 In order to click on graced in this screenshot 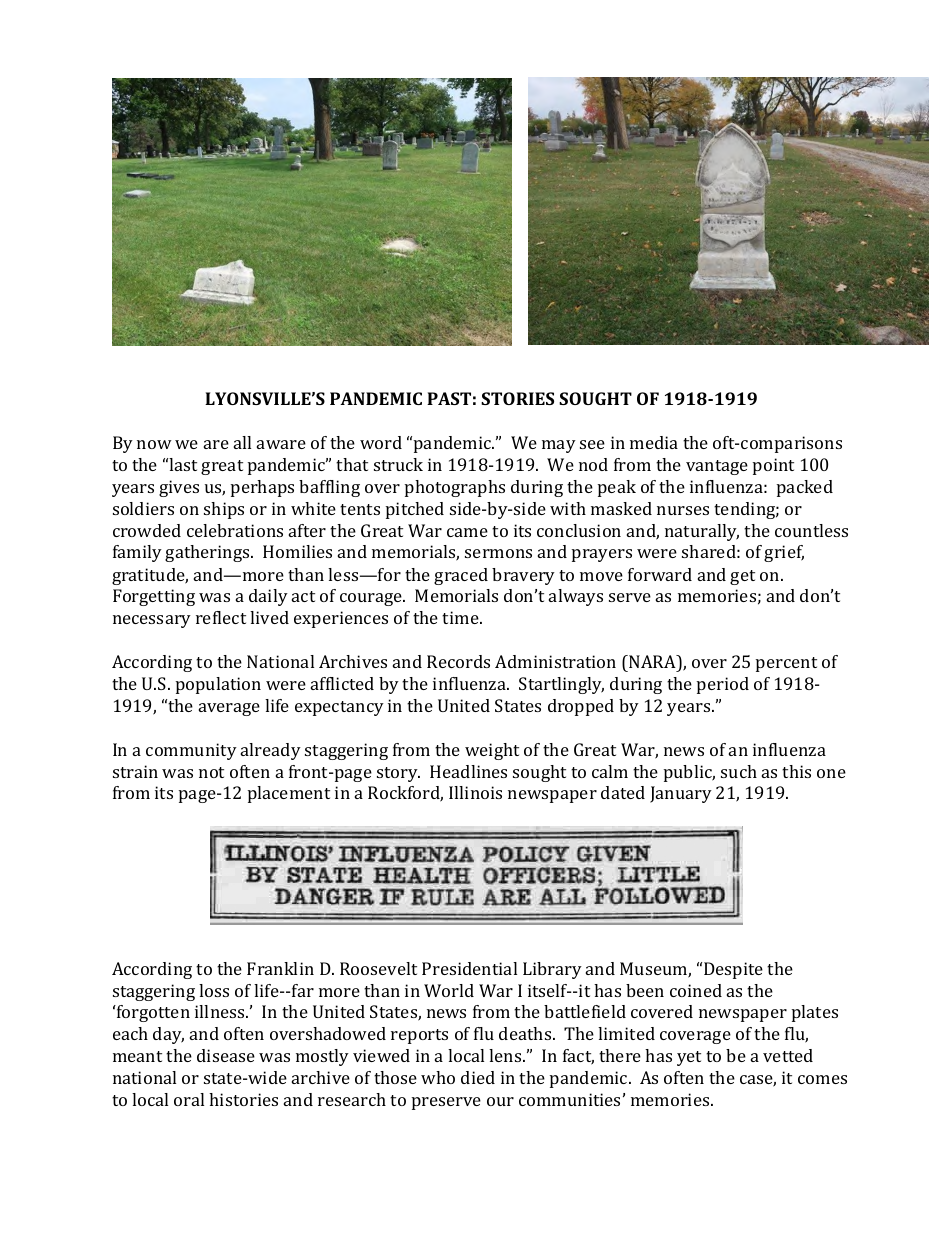, I will do `click(461, 576)`.
